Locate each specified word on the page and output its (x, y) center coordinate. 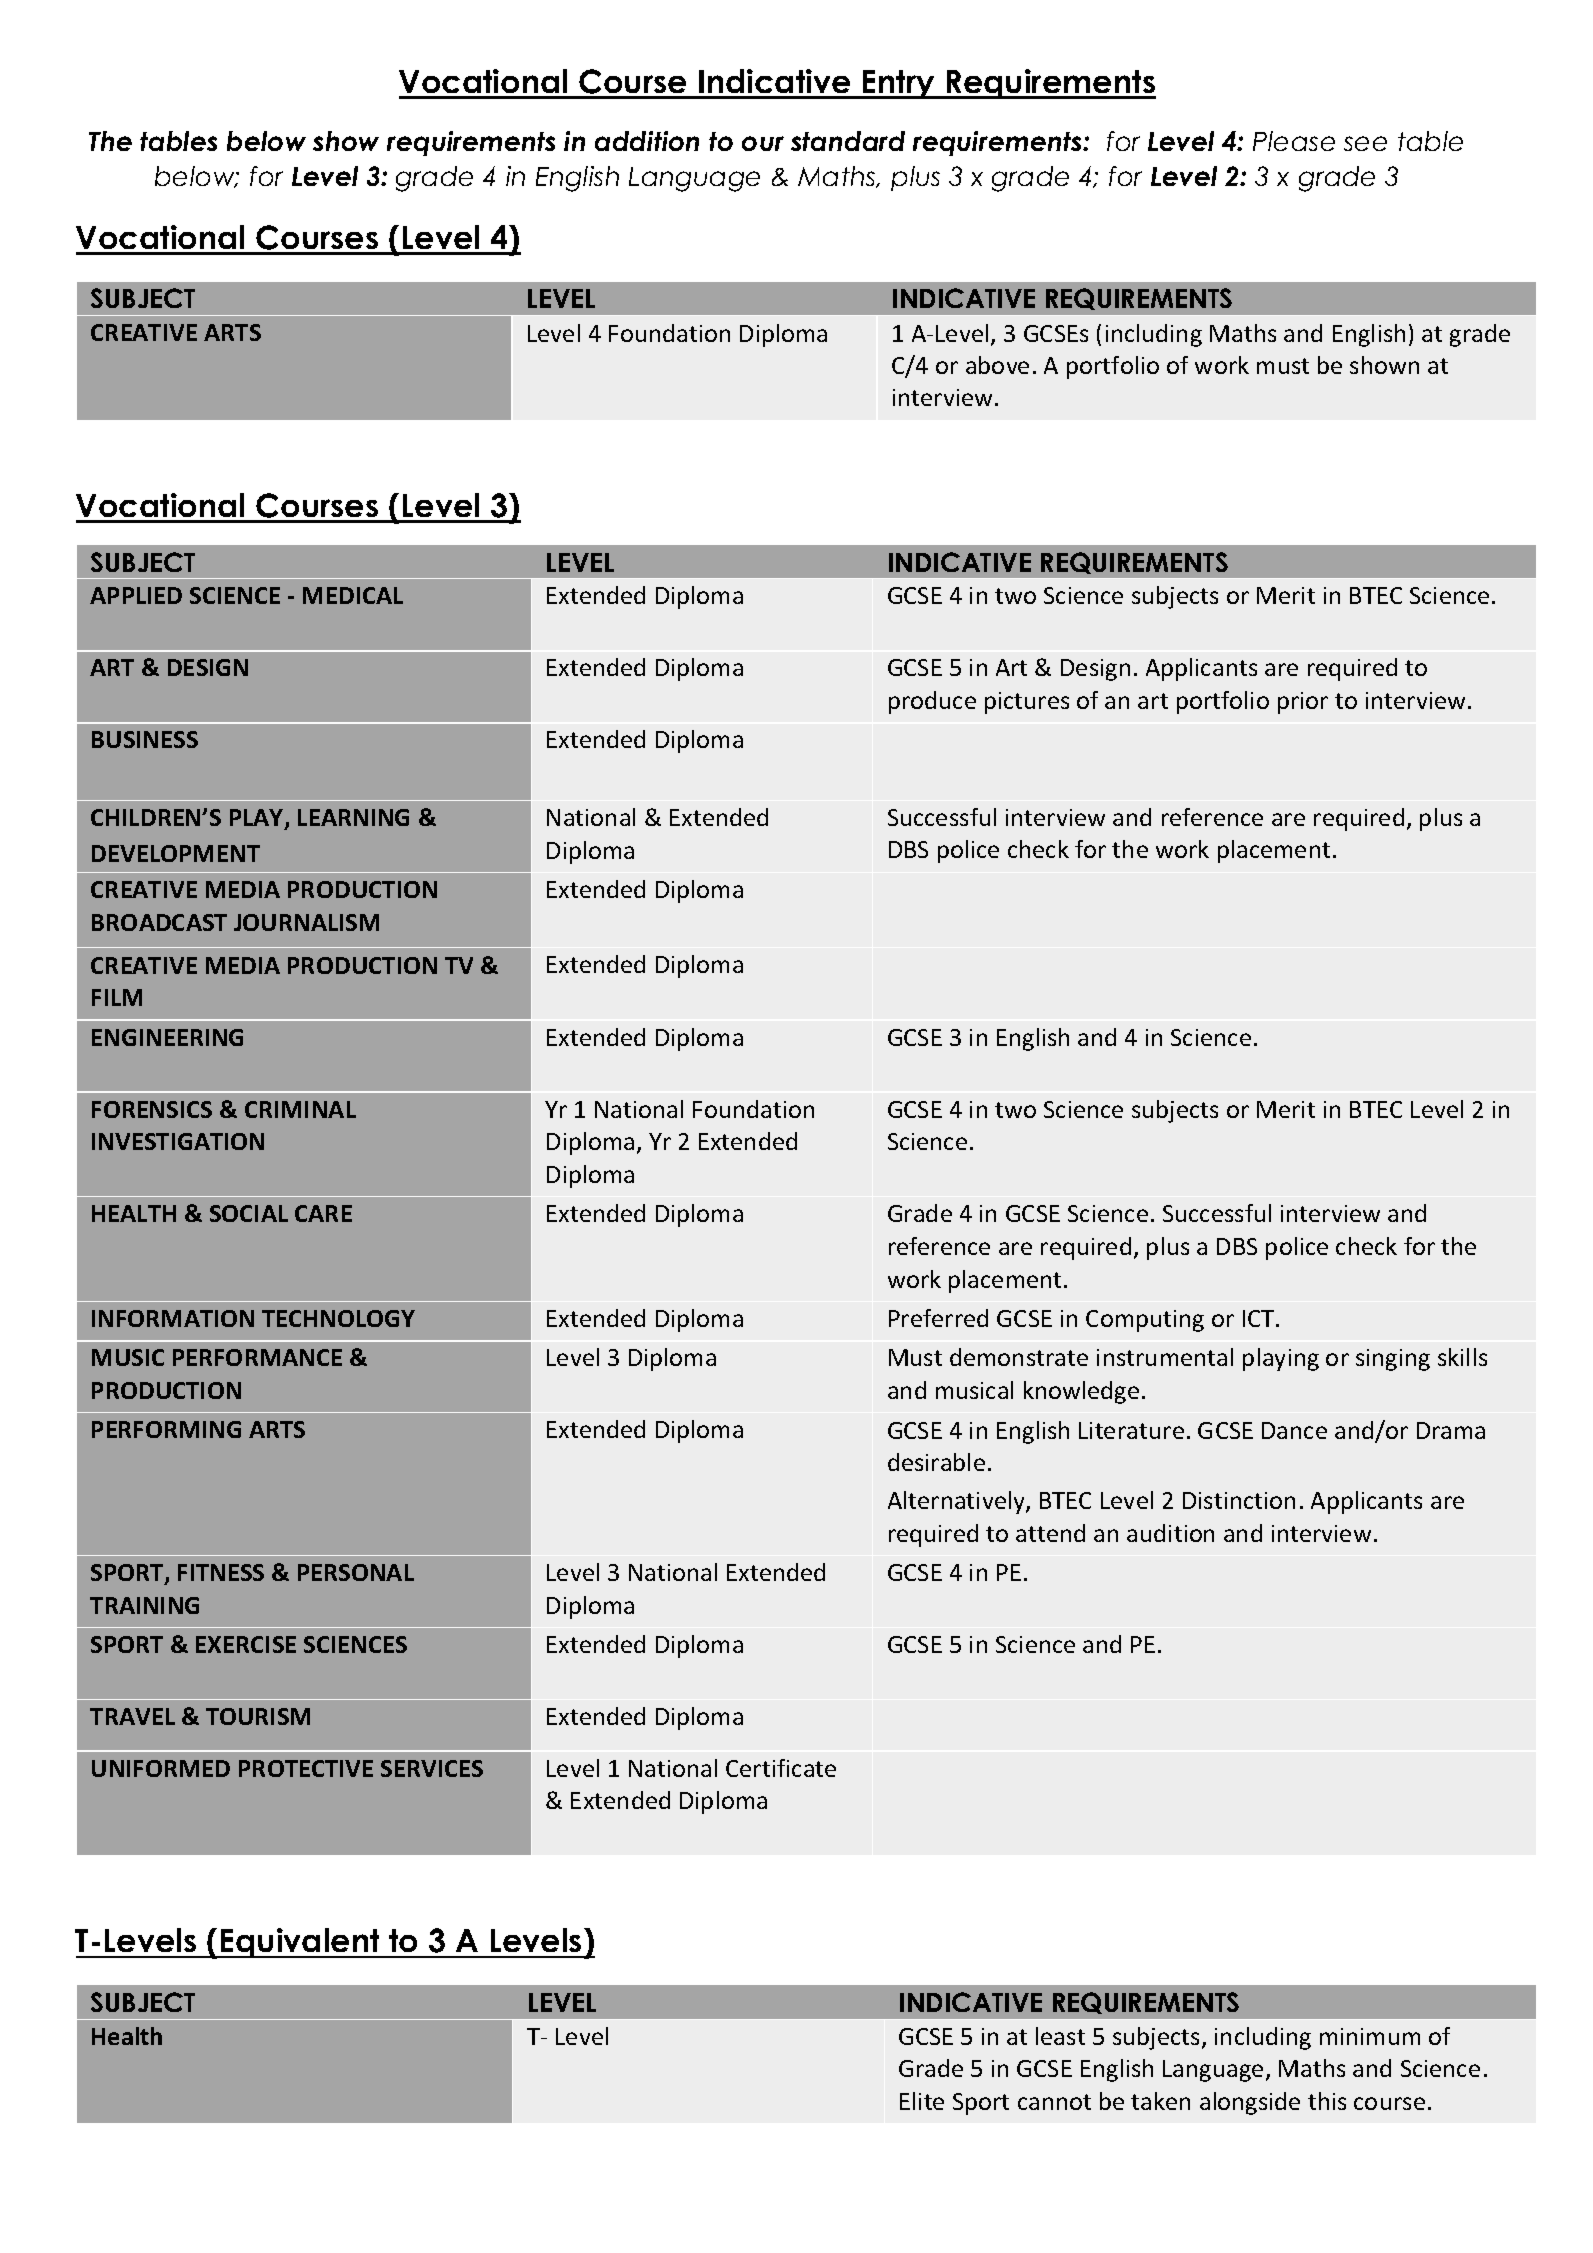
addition (647, 141)
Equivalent (300, 1943)
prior (1303, 703)
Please (1294, 141)
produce (932, 702)
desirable (936, 1462)
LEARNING (353, 817)
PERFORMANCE (257, 1357)
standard (848, 141)
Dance (1294, 1430)
